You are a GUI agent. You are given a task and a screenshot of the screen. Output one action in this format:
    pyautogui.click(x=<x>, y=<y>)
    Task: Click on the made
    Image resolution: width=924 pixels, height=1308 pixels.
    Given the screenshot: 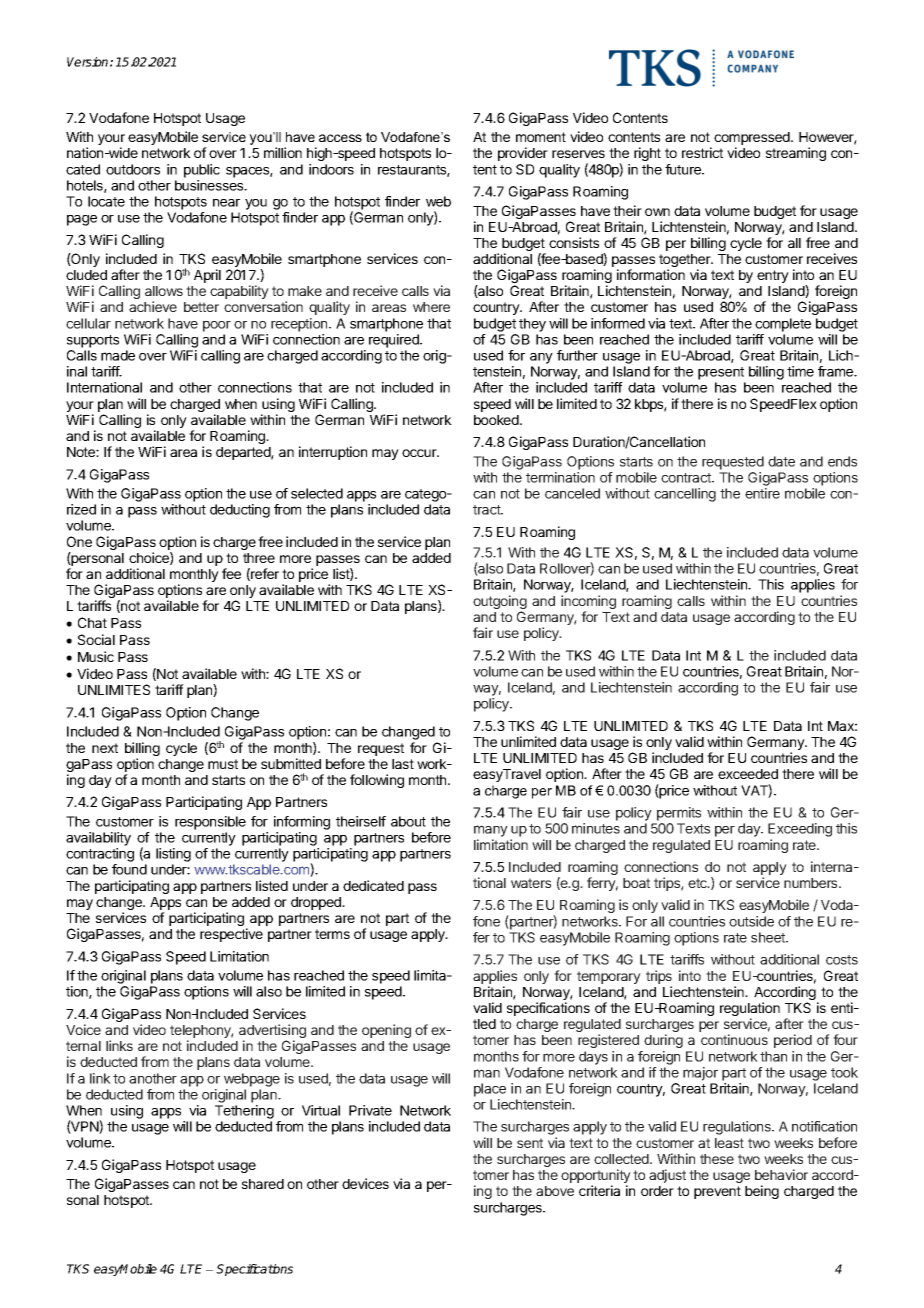 What is the action you would take?
    pyautogui.click(x=118, y=355)
